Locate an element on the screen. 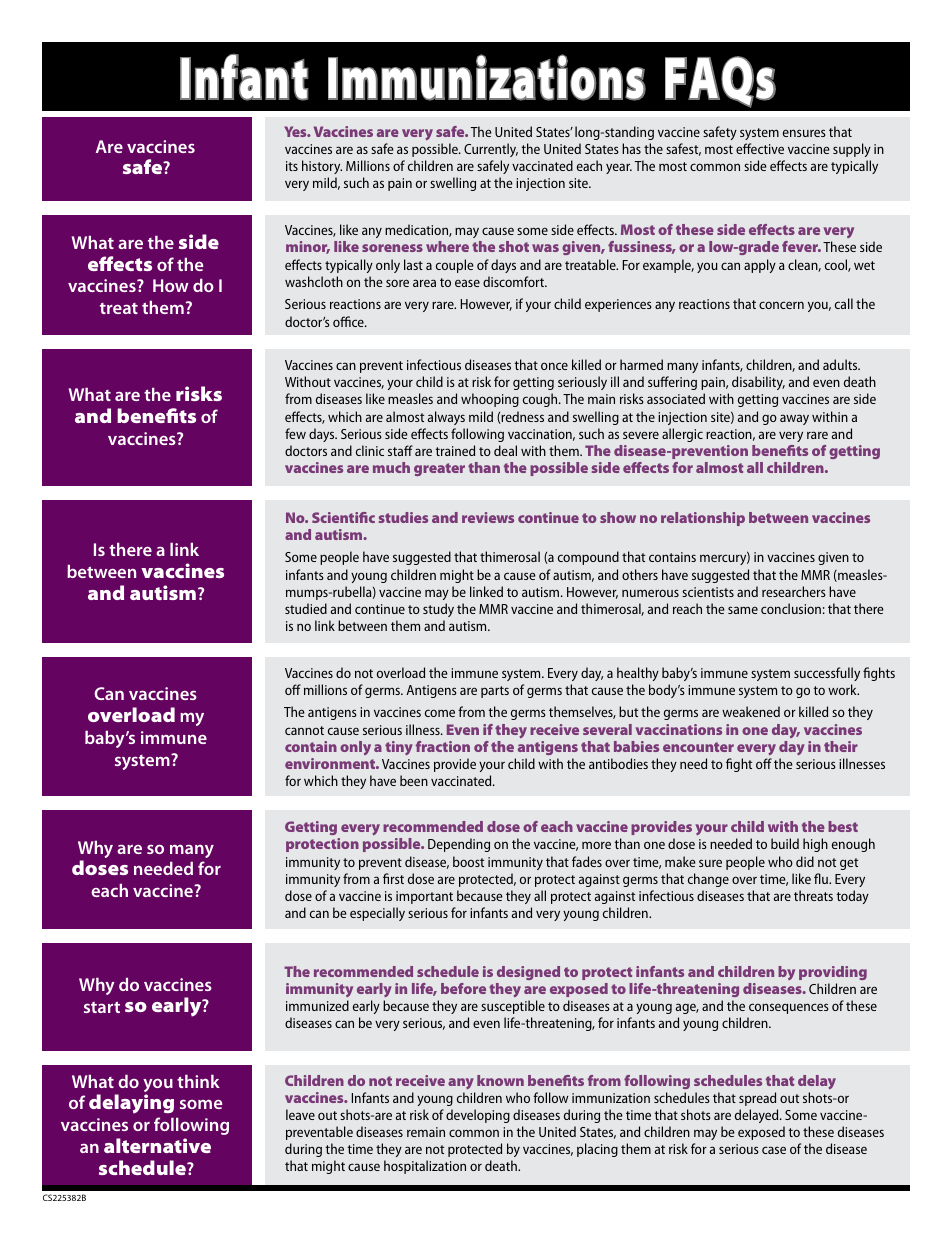 The height and width of the screenshot is (1233, 952). effective is located at coordinates (760, 148).
